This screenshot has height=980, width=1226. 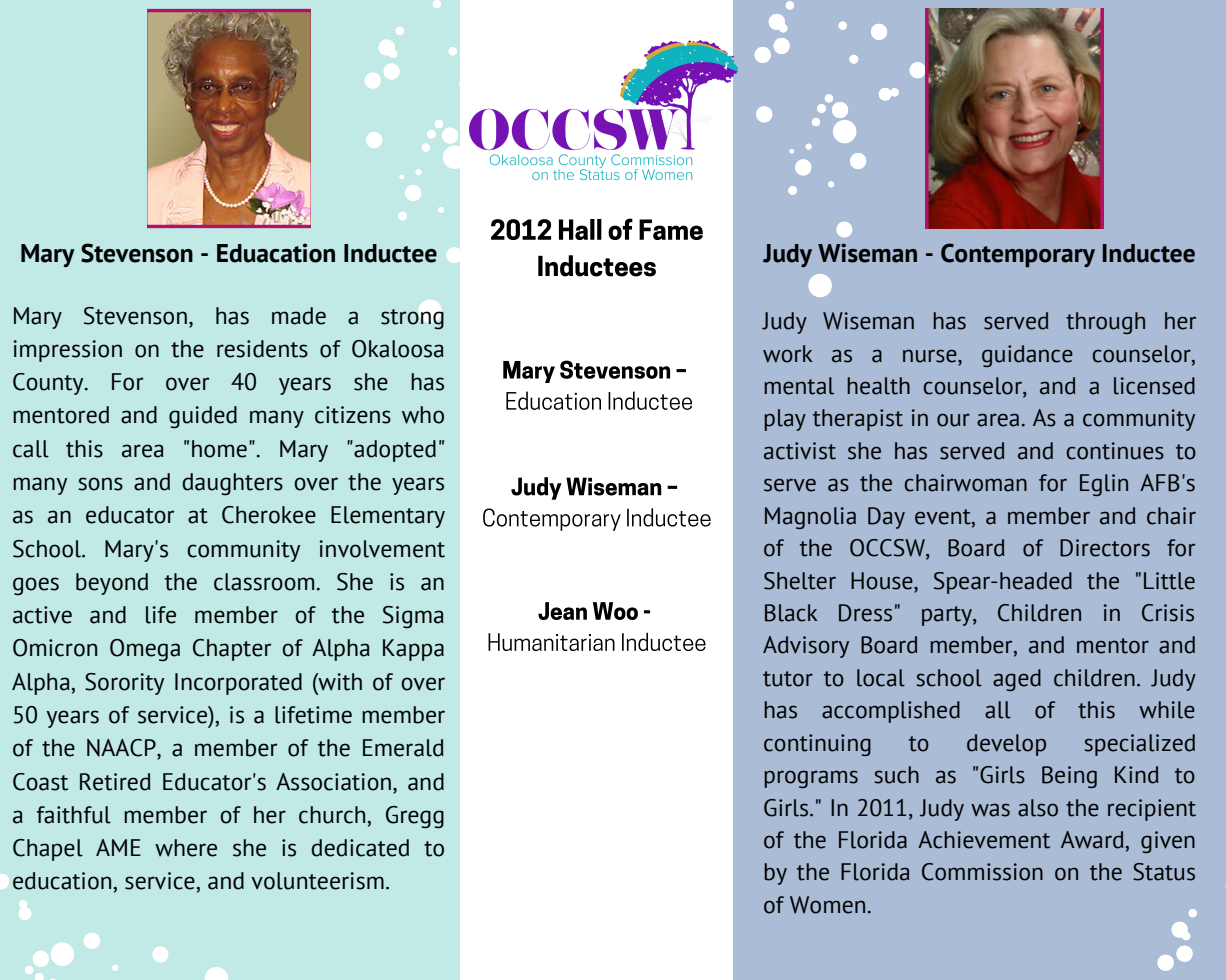 I want to click on continuing, so click(x=817, y=745).
